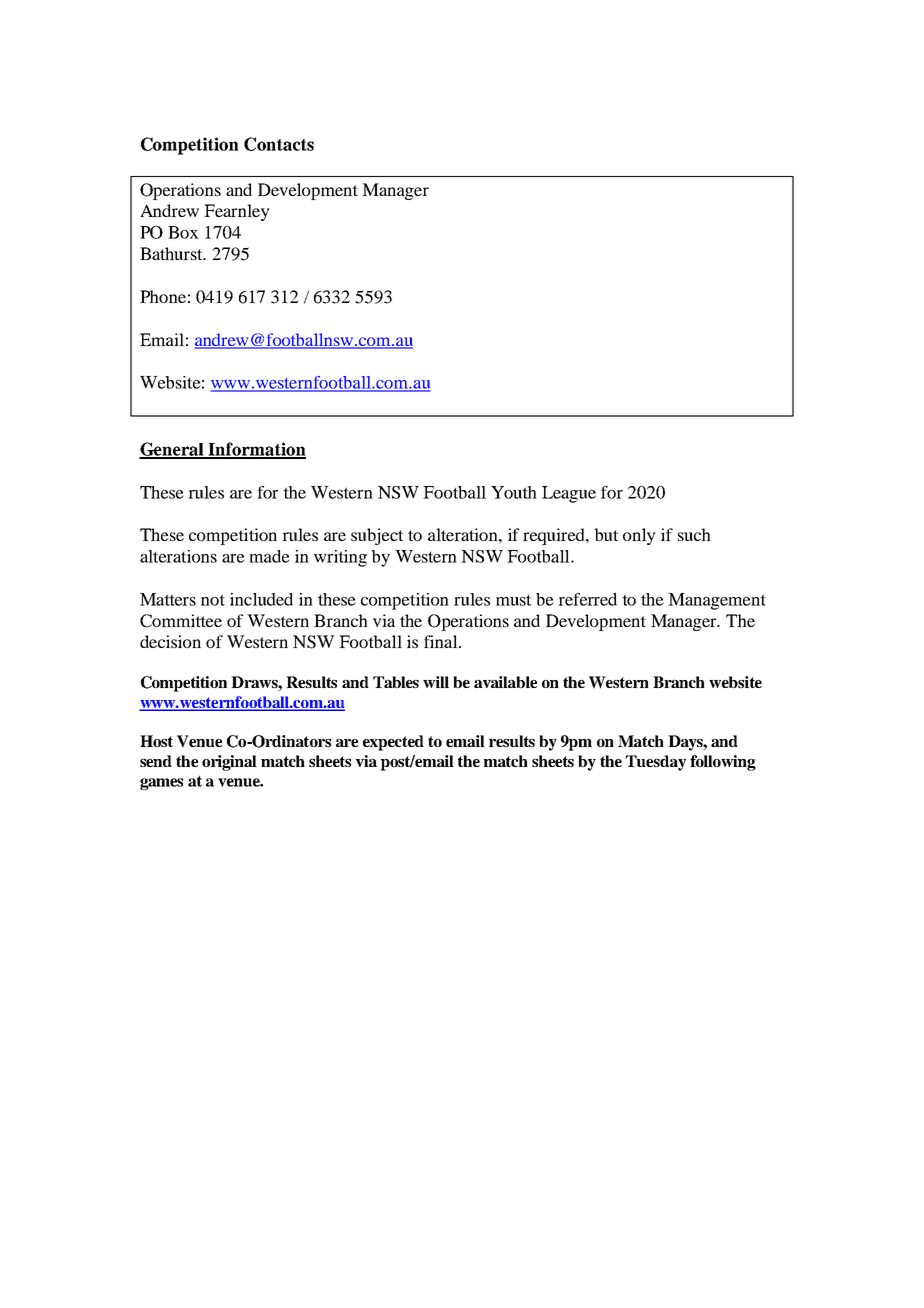 This screenshot has width=924, height=1308. I want to click on not, so click(213, 600).
